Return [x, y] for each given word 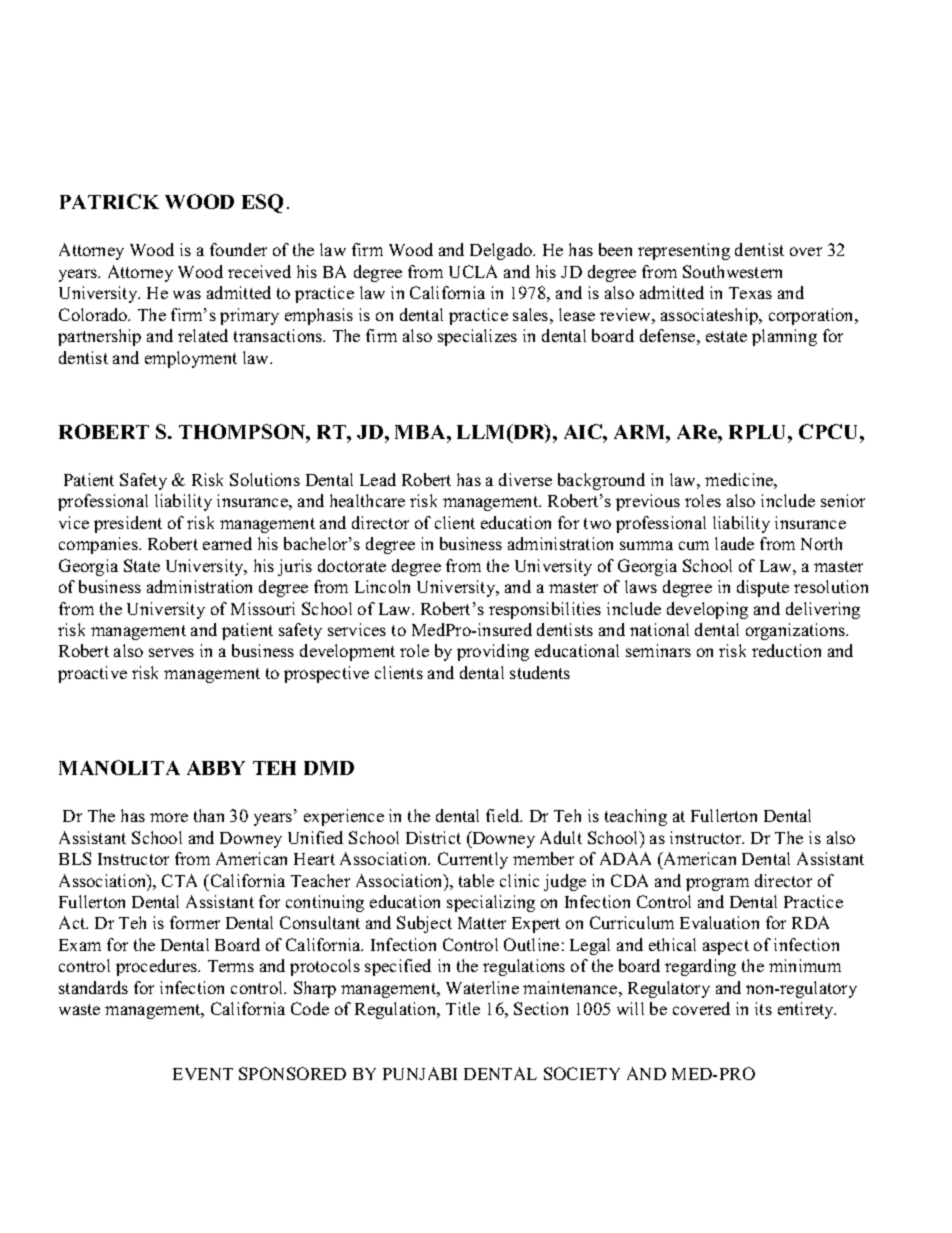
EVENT [203, 1074]
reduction [786, 650]
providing [493, 652]
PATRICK [109, 201]
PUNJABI [420, 1073]
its [763, 1008]
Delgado [502, 251]
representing [684, 251]
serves [171, 652]
